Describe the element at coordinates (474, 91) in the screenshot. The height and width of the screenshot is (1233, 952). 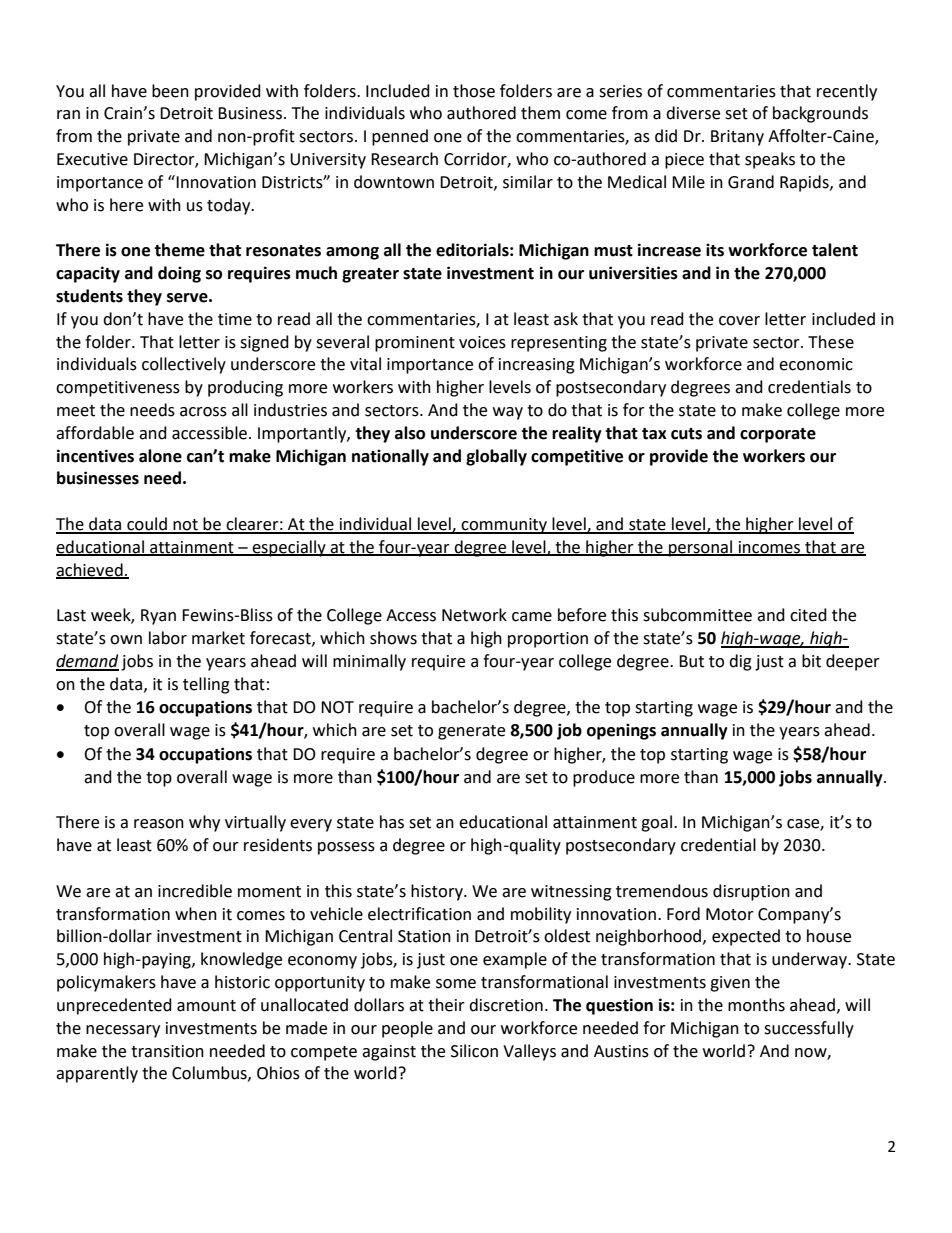
I see `those` at that location.
